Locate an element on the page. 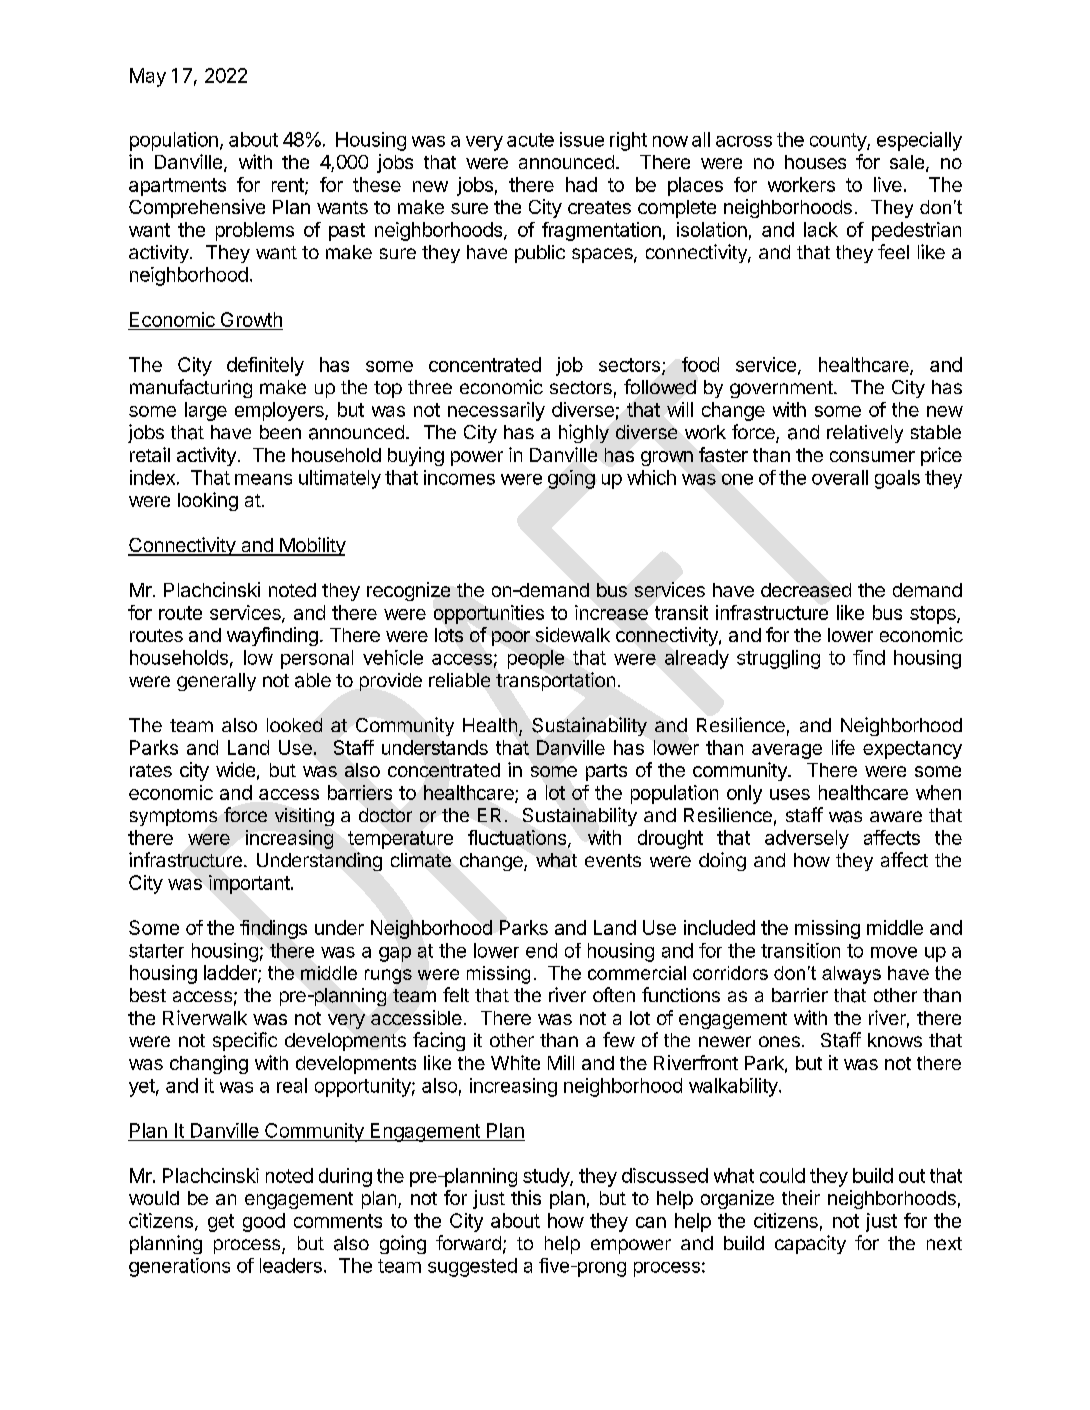 The height and width of the document is (1410, 1090). their is located at coordinates (801, 1197).
